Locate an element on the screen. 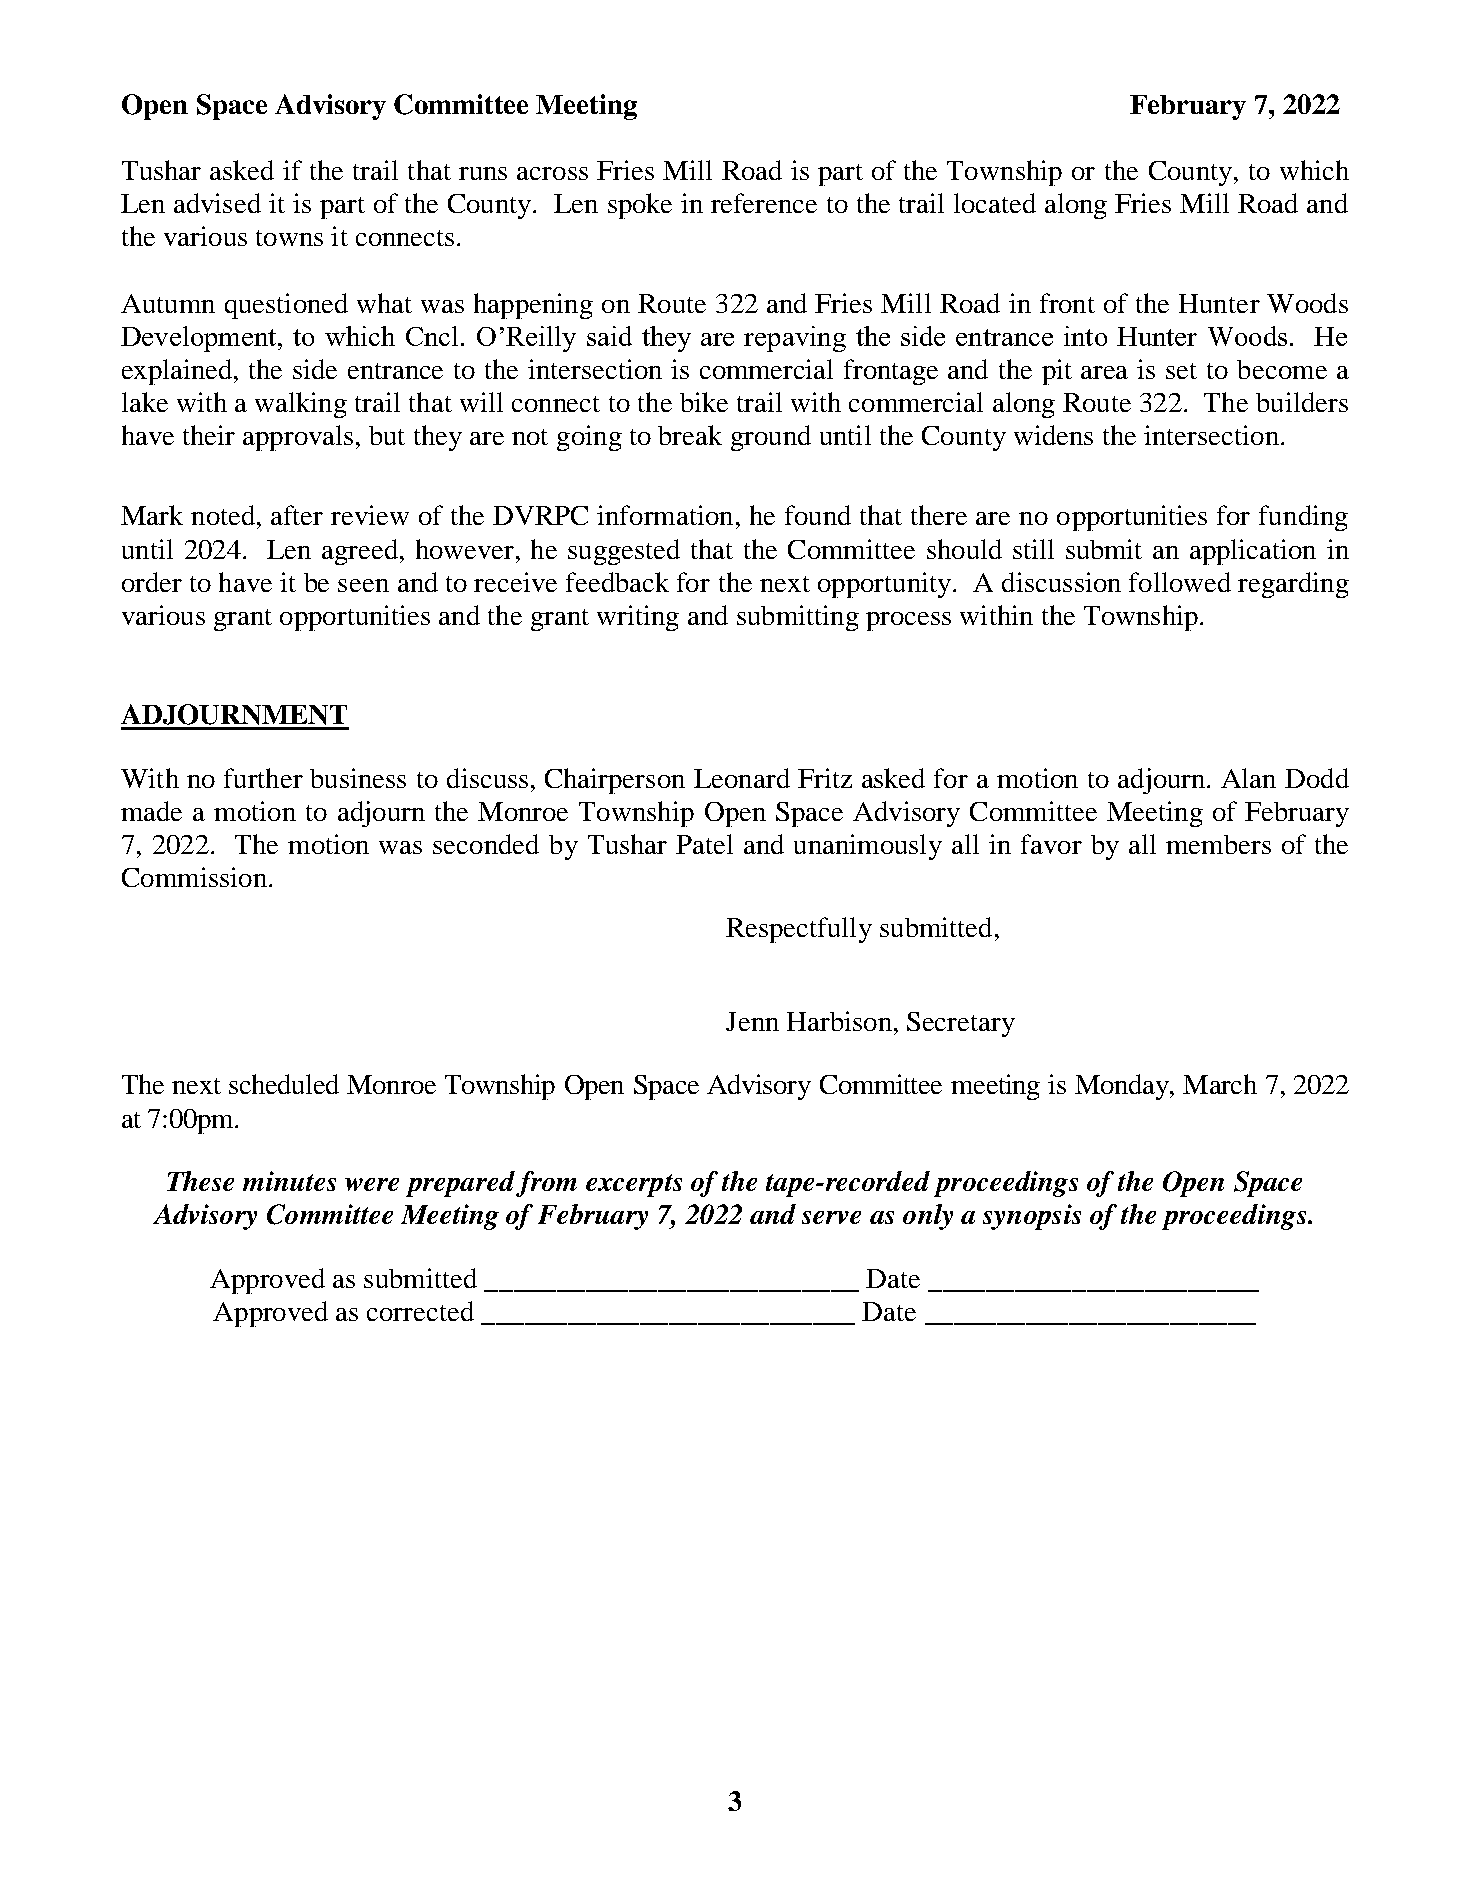 This screenshot has width=1470, height=1902. members is located at coordinates (1218, 844).
